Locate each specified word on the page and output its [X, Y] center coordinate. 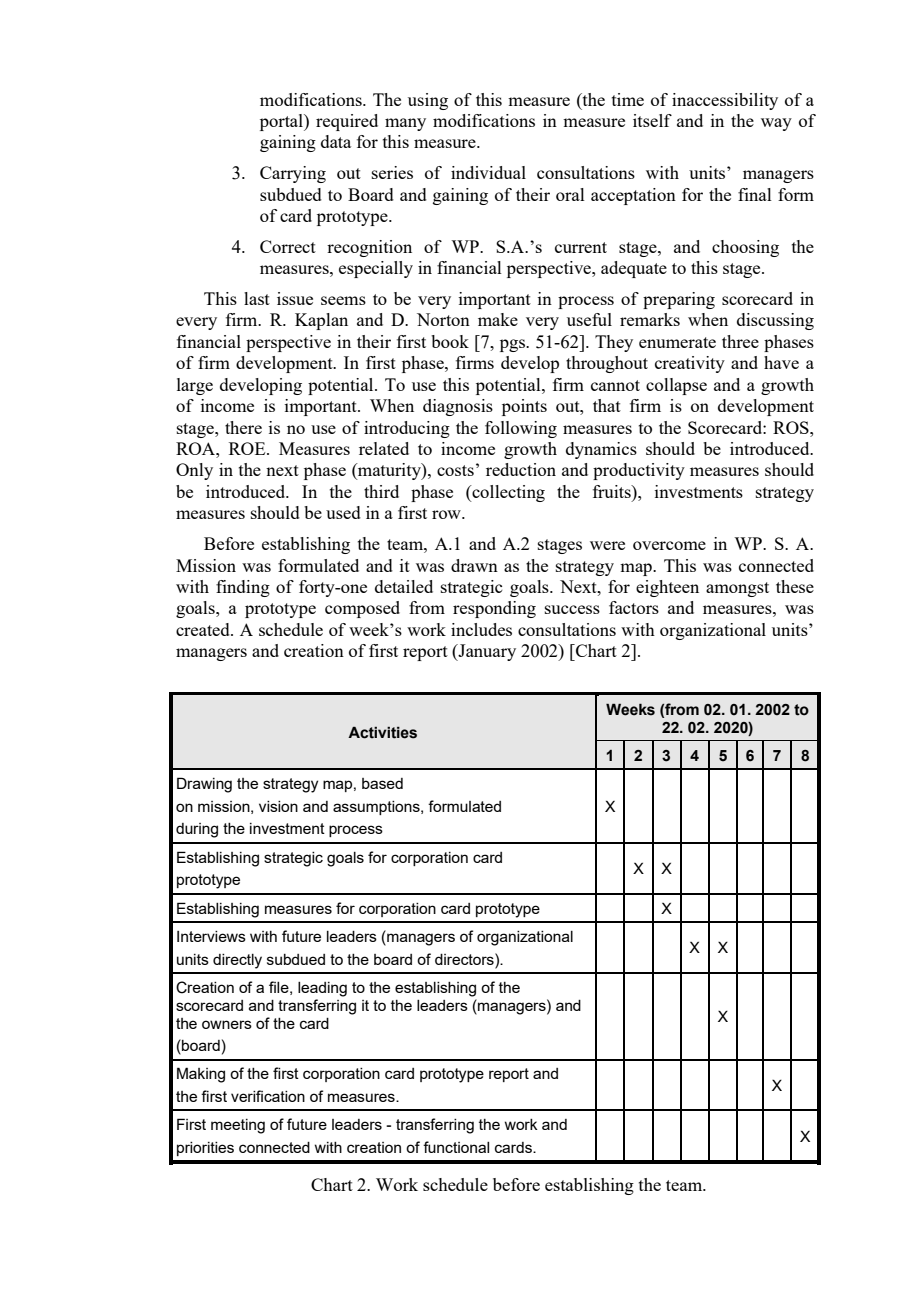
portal [282, 122]
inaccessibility [725, 101]
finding [243, 588]
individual [488, 172]
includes [481, 629]
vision [278, 806]
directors [465, 959]
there [243, 427]
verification [268, 1096]
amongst [737, 589]
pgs [513, 345]
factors [634, 607]
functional [456, 1147]
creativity [690, 364]
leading [322, 989]
